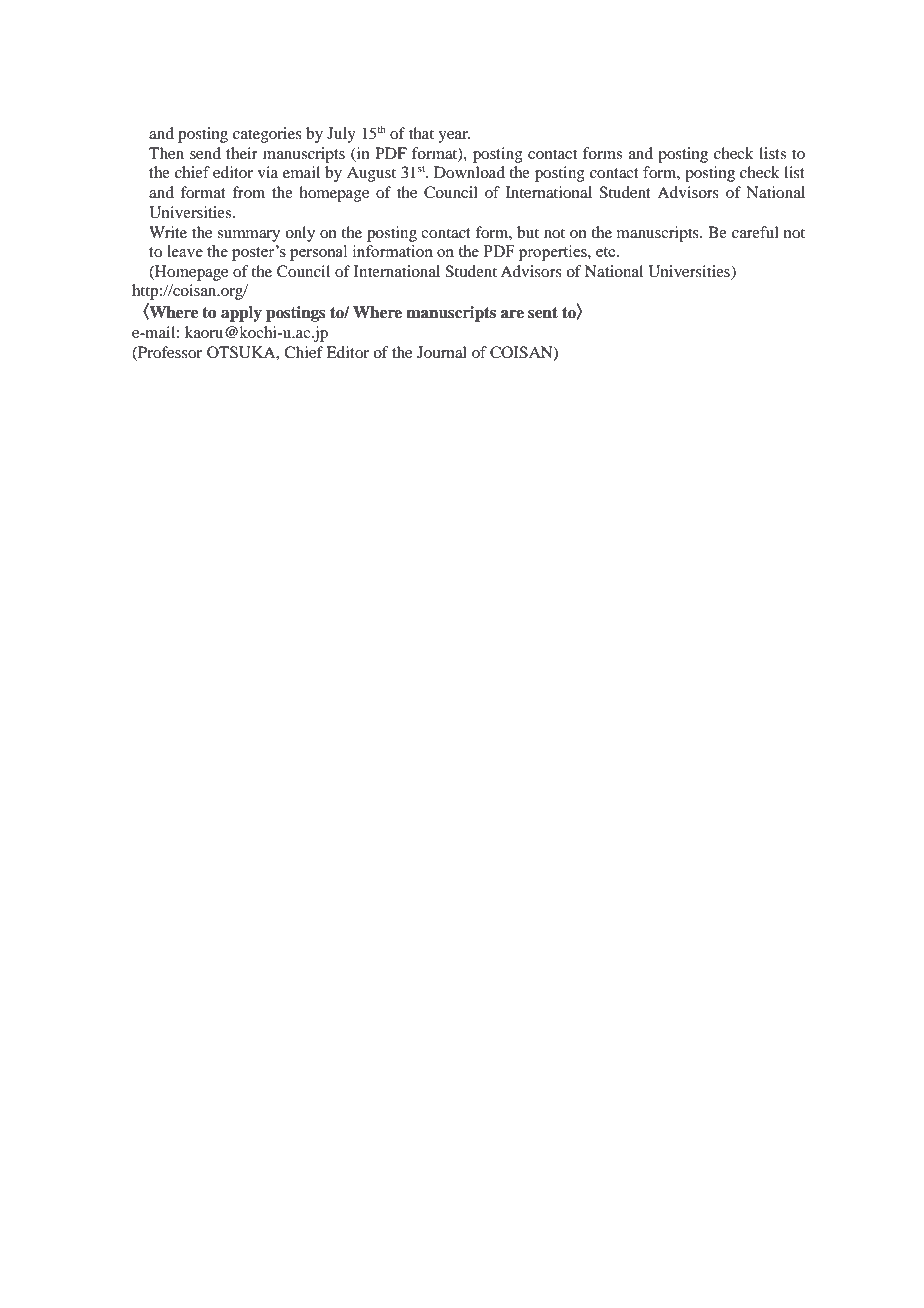  What do you see at coordinates (248, 236) in the document?
I see `summary` at bounding box center [248, 236].
